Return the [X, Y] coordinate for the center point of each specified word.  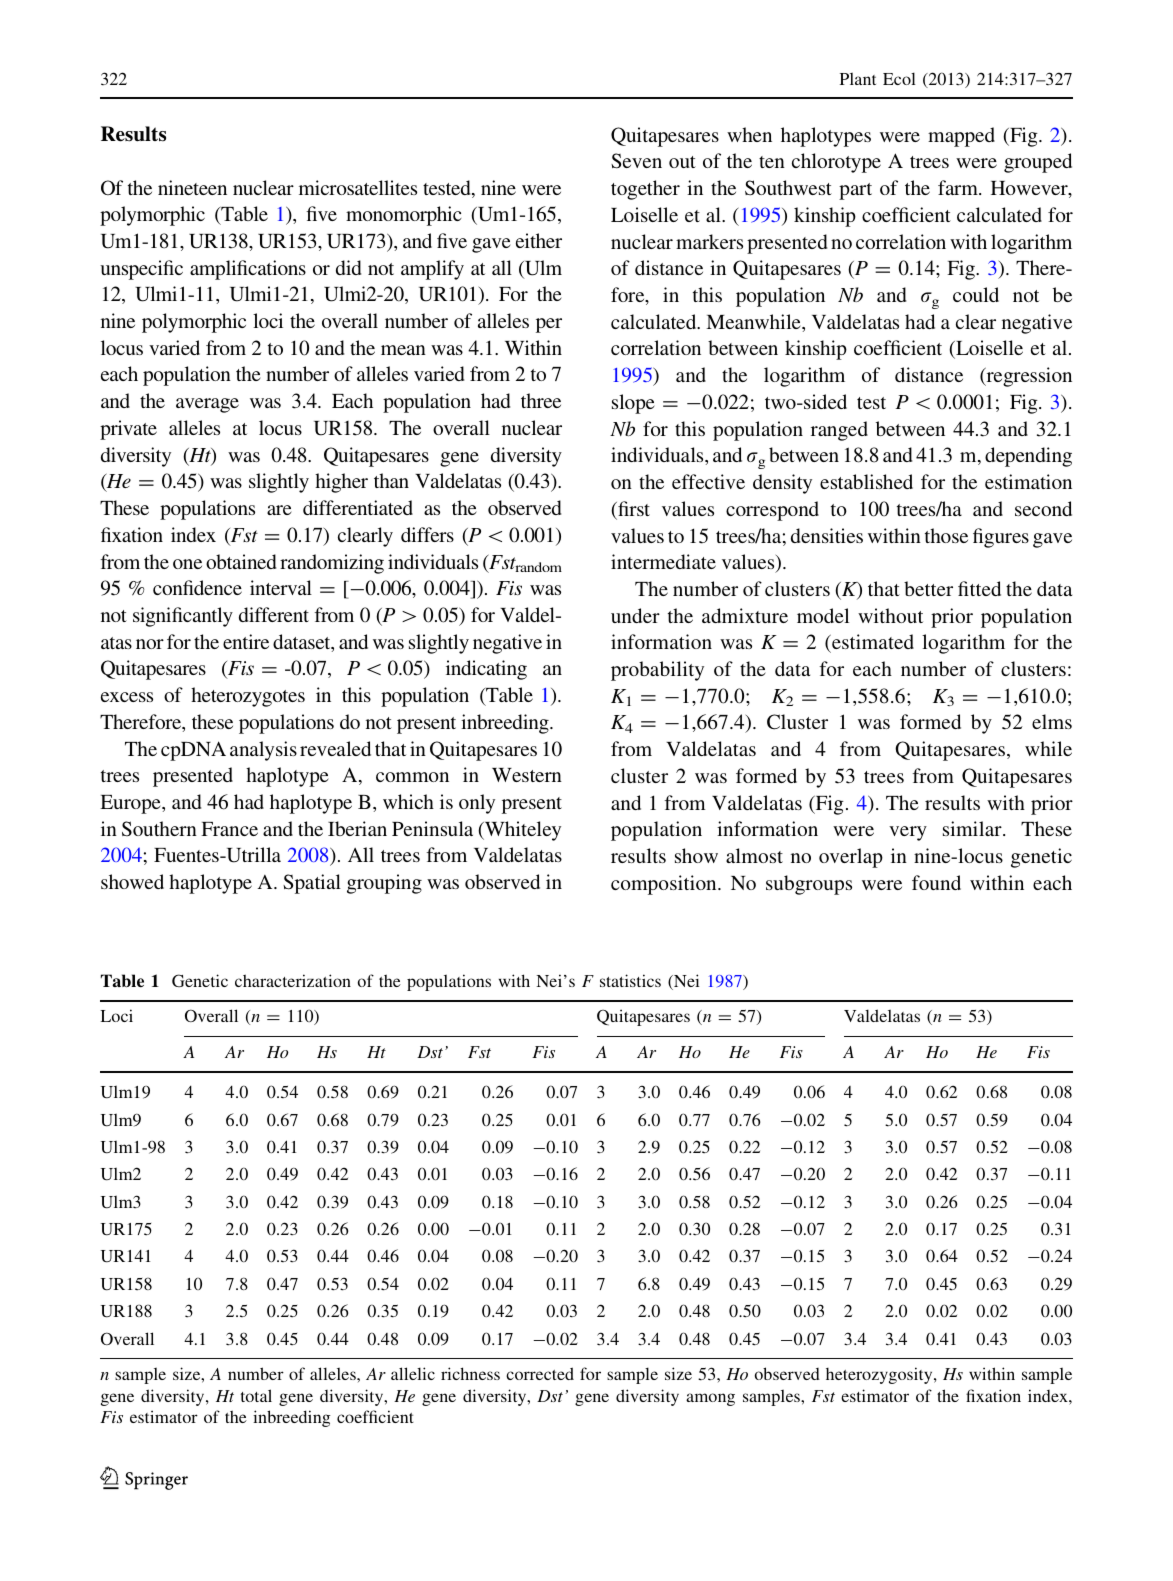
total [256, 1395]
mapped [961, 137]
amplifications [248, 270]
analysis [263, 751]
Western [527, 775]
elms [1052, 721]
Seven [636, 161]
